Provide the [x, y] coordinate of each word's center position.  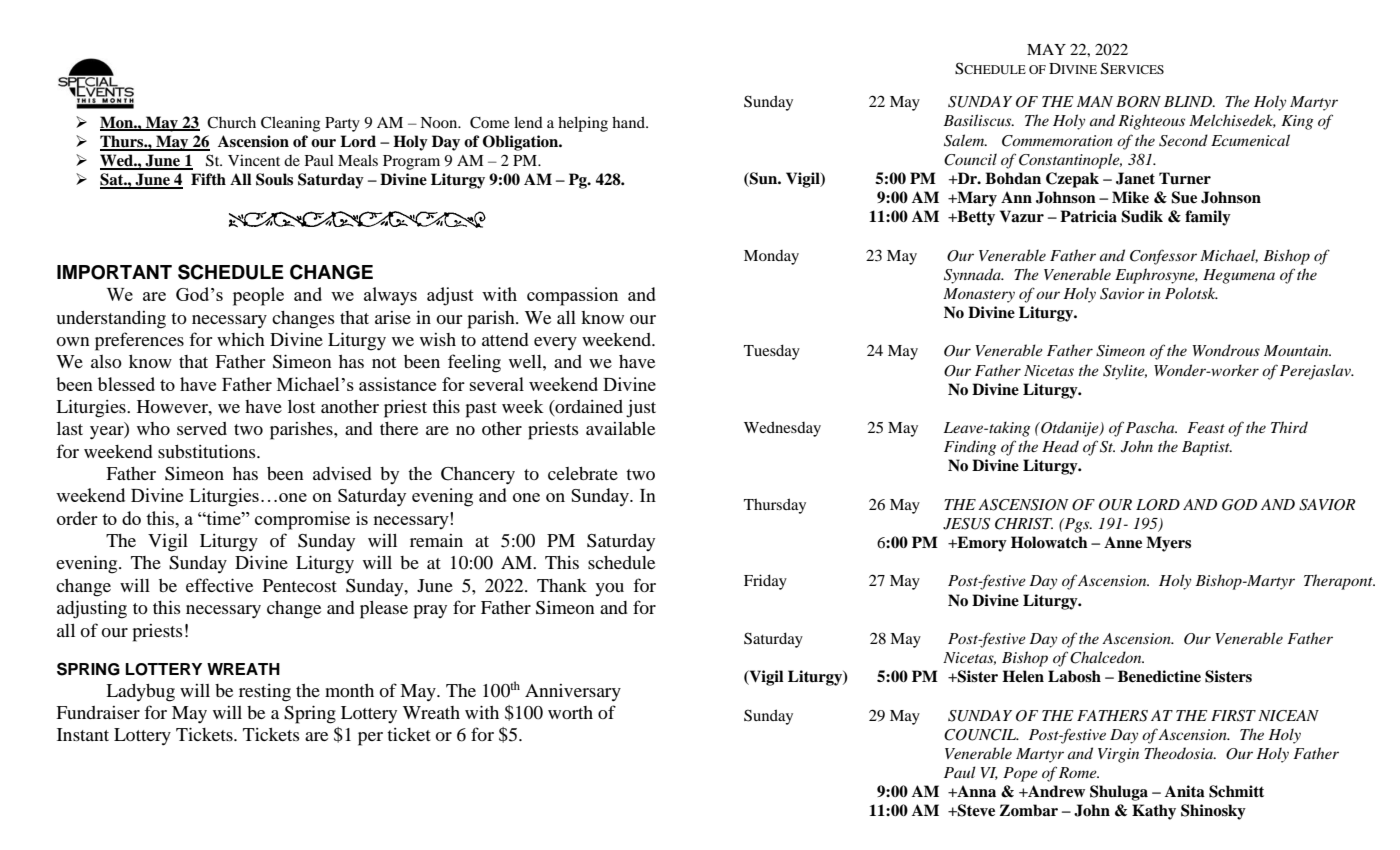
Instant [83, 734]
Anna [975, 791]
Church [231, 122]
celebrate [583, 473]
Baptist [1207, 448]
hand [629, 122]
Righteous [1151, 122]
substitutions [208, 451]
